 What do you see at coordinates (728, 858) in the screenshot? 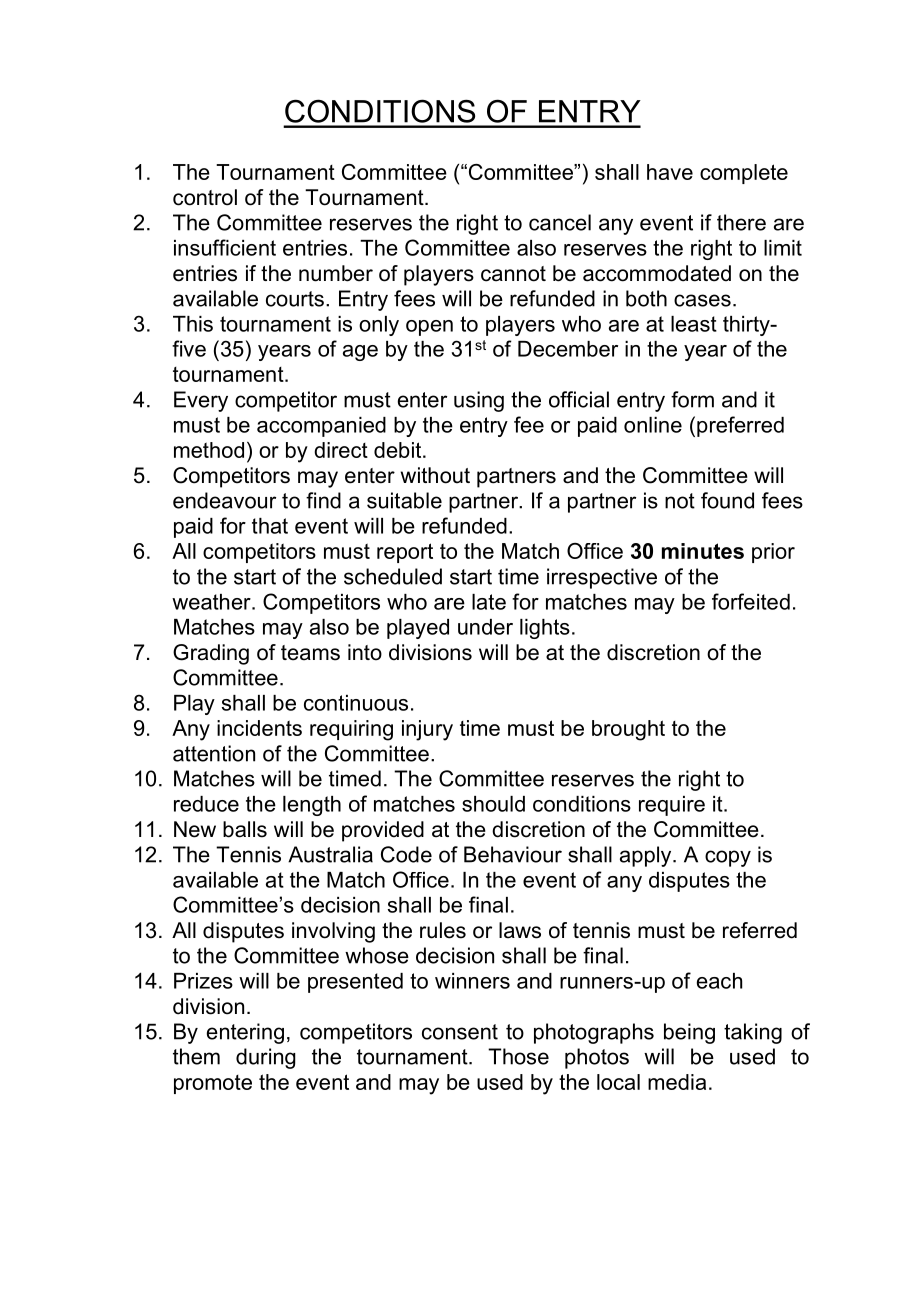
I see `copy` at bounding box center [728, 858].
